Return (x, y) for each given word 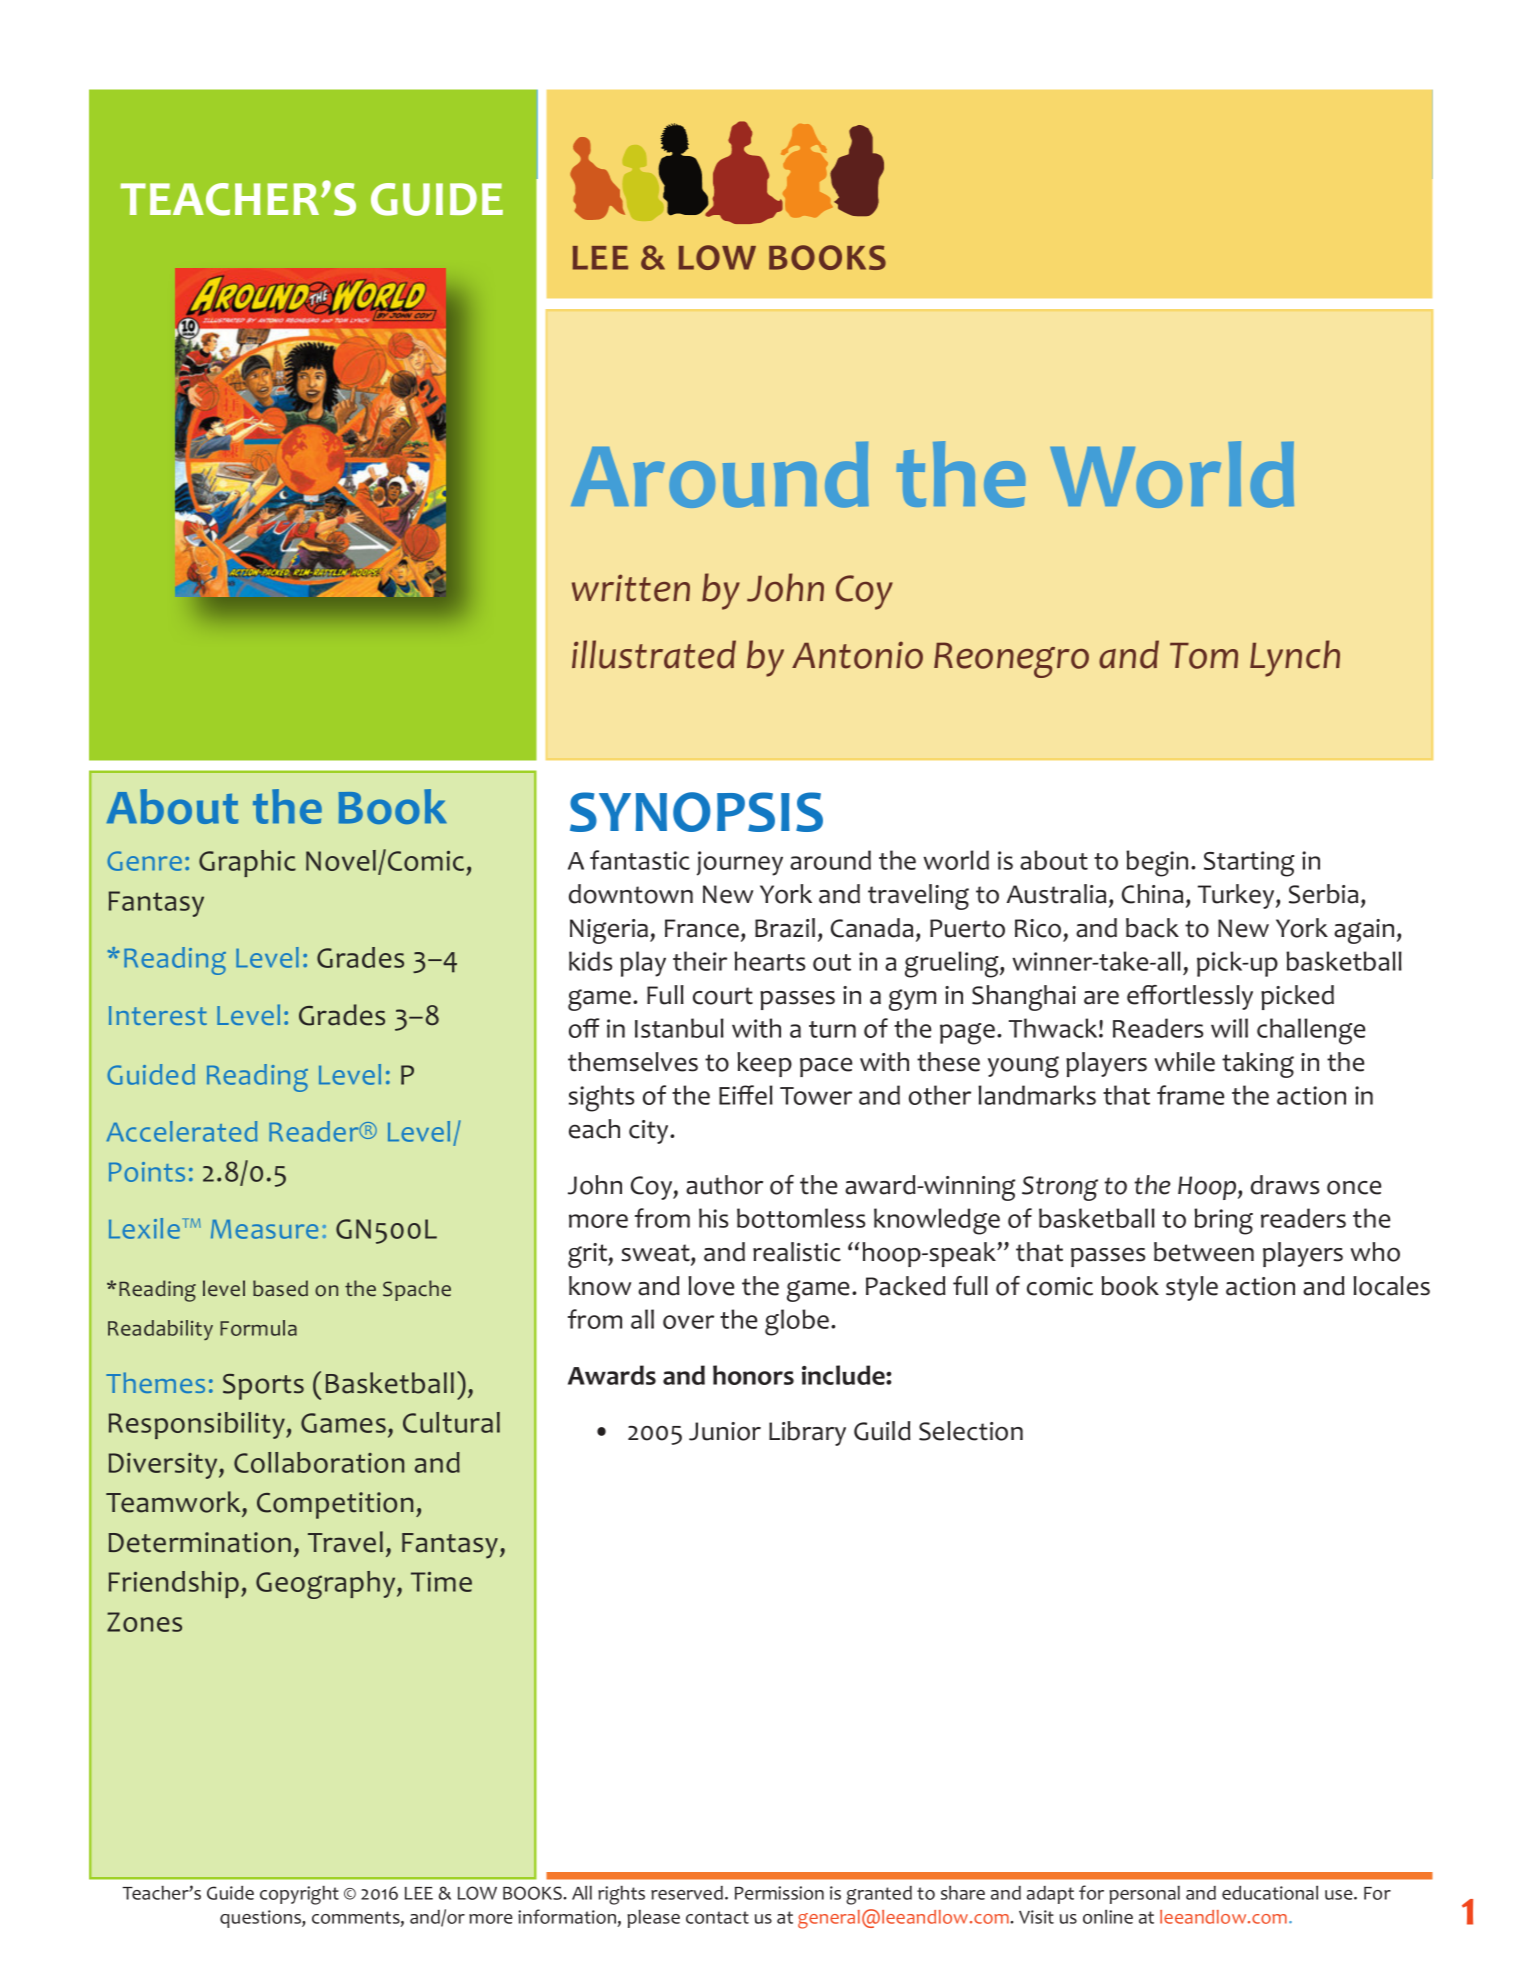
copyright (299, 1895)
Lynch (1295, 658)
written (631, 588)
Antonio (857, 655)
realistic (797, 1252)
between (1204, 1252)
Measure (264, 1229)
